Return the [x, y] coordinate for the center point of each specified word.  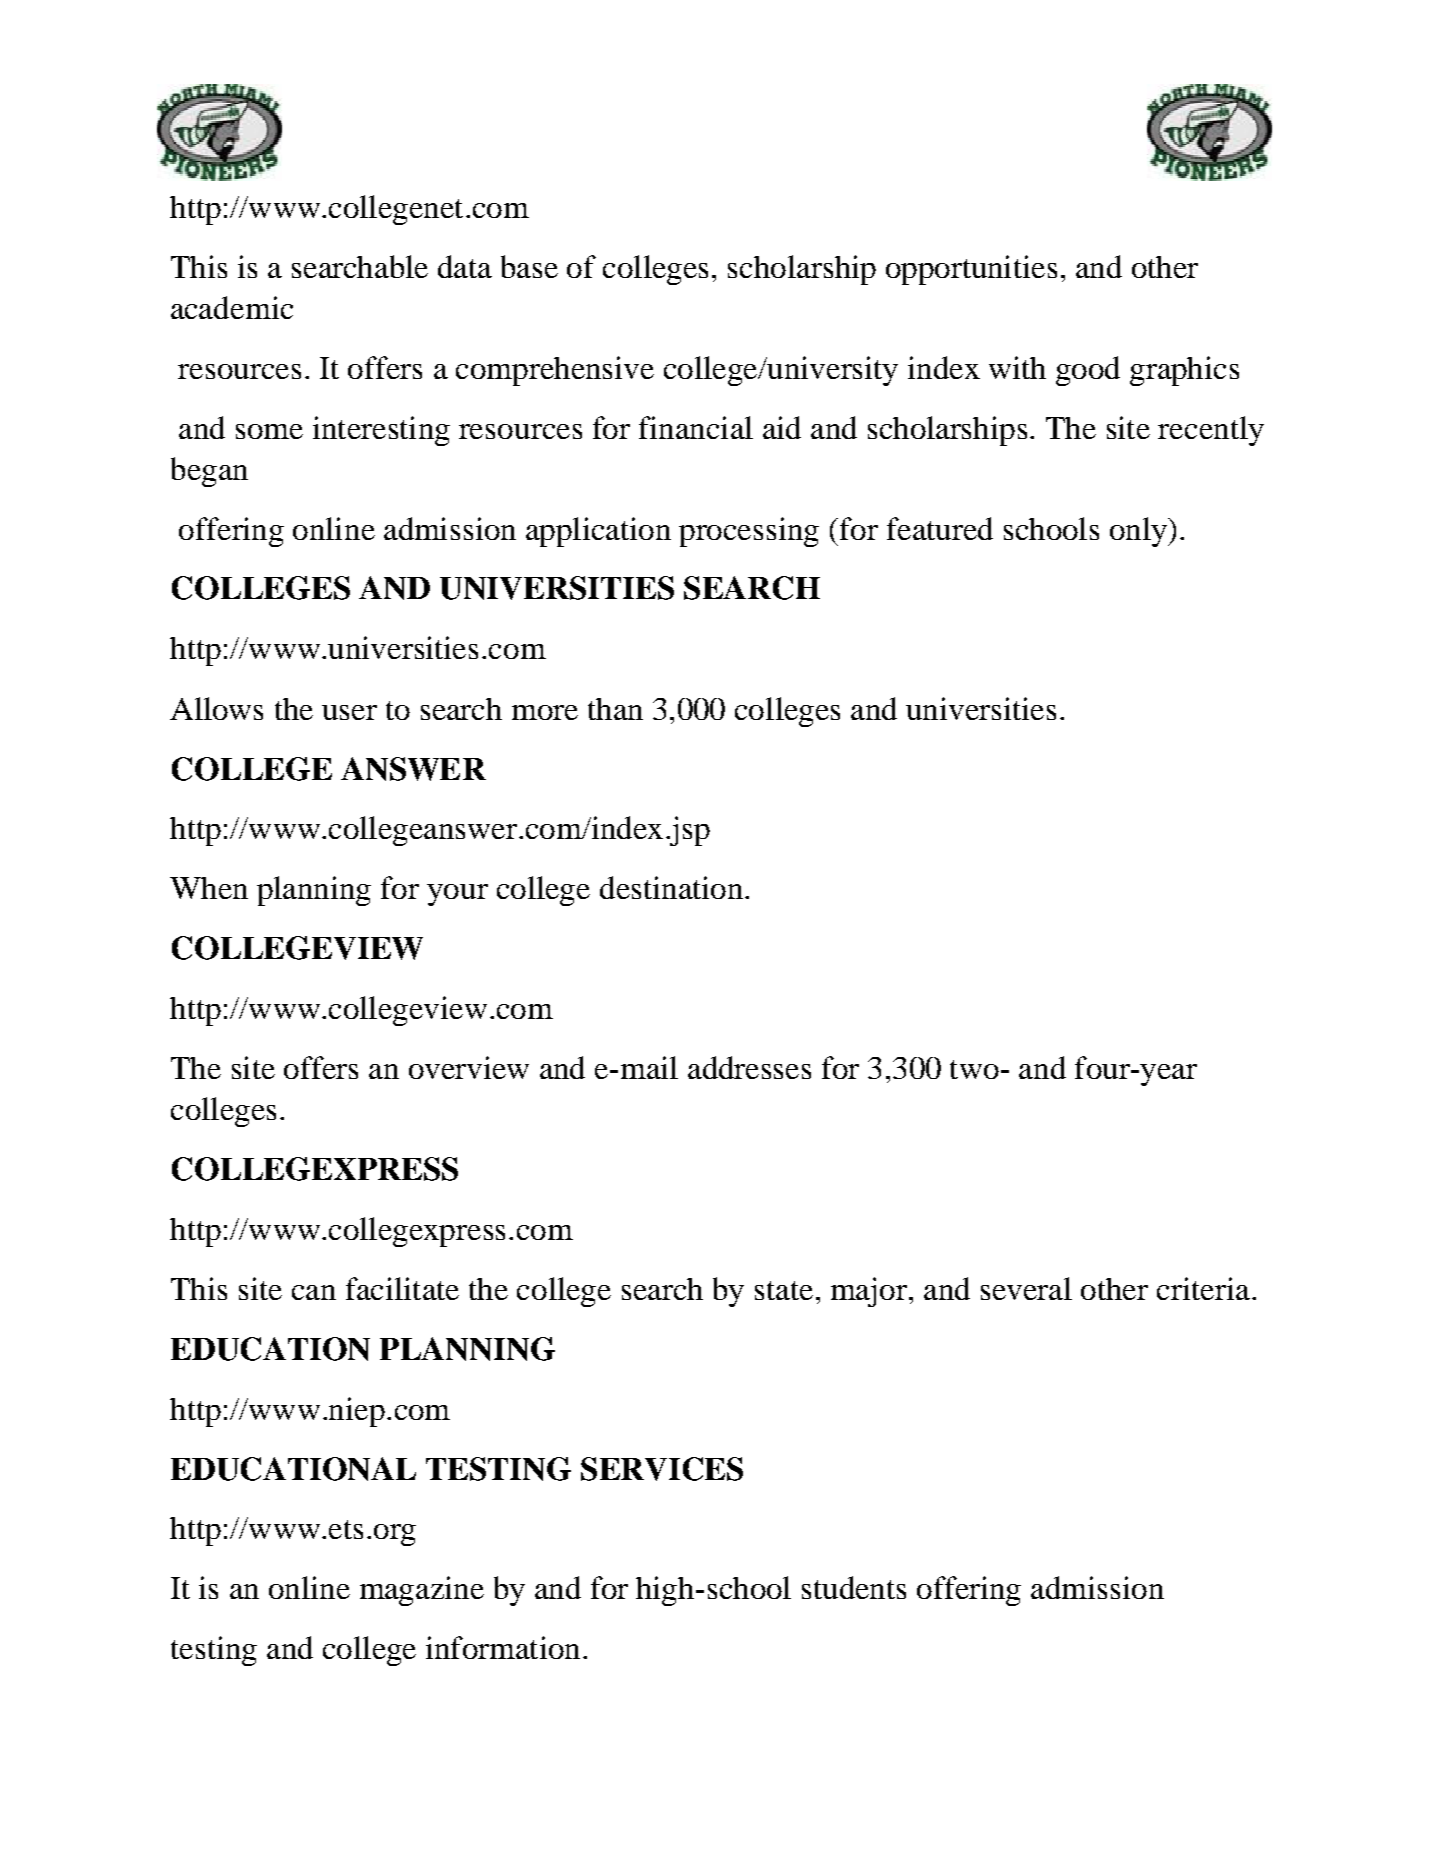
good [1088, 371]
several [1026, 1288]
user [349, 712]
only [1139, 532]
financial [696, 427]
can [314, 1292]
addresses [749, 1067]
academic [232, 307]
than [615, 709]
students [854, 1587]
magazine [422, 1591]
